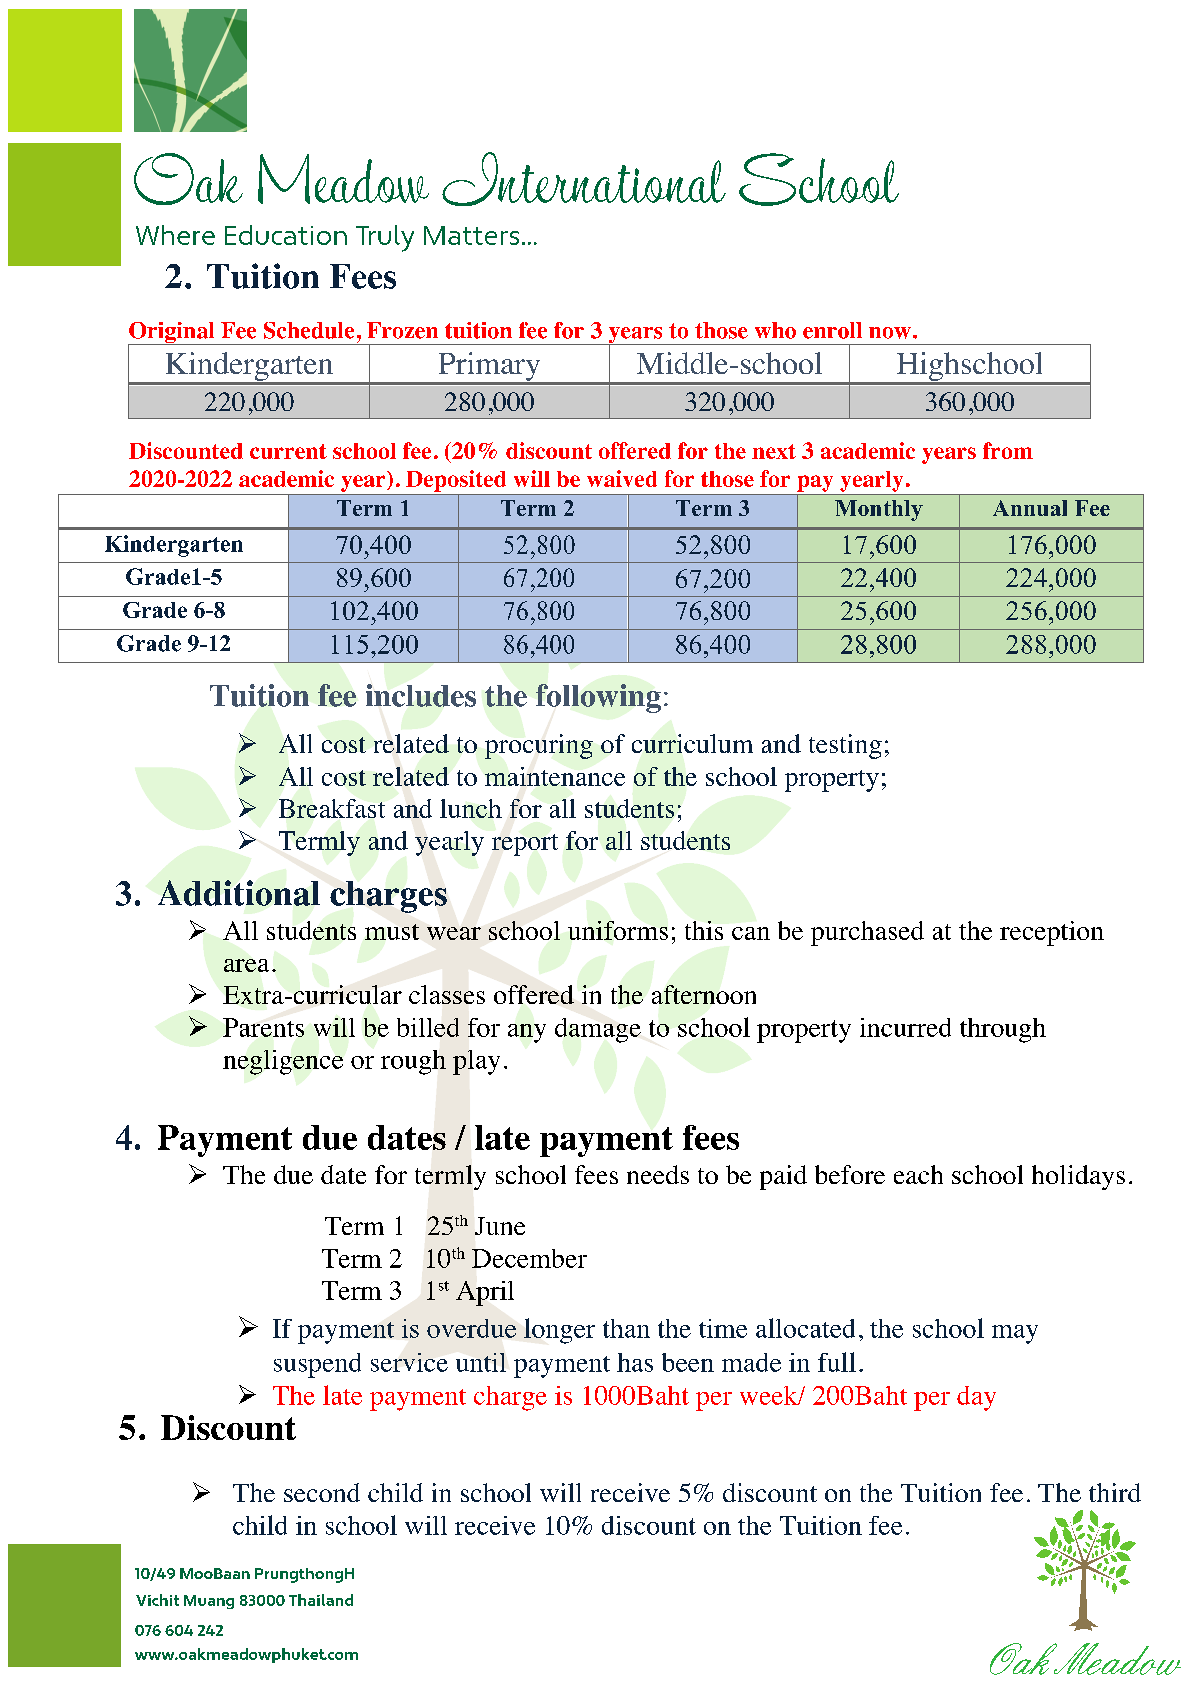  I want to click on now, so click(890, 333).
